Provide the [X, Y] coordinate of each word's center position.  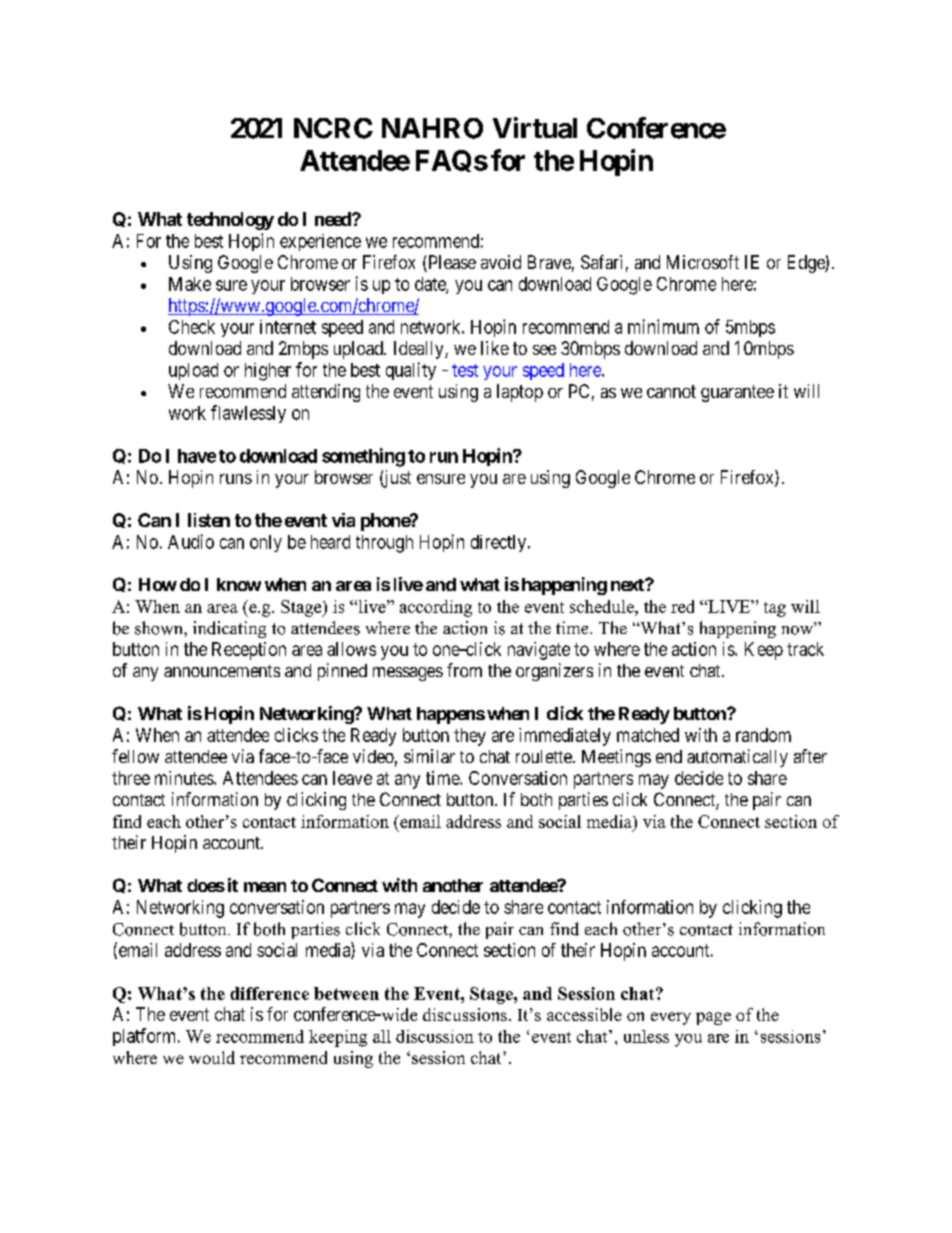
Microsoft [703, 262]
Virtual [535, 128]
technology [230, 221]
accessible [584, 1014]
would [212, 1057]
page [713, 1018]
